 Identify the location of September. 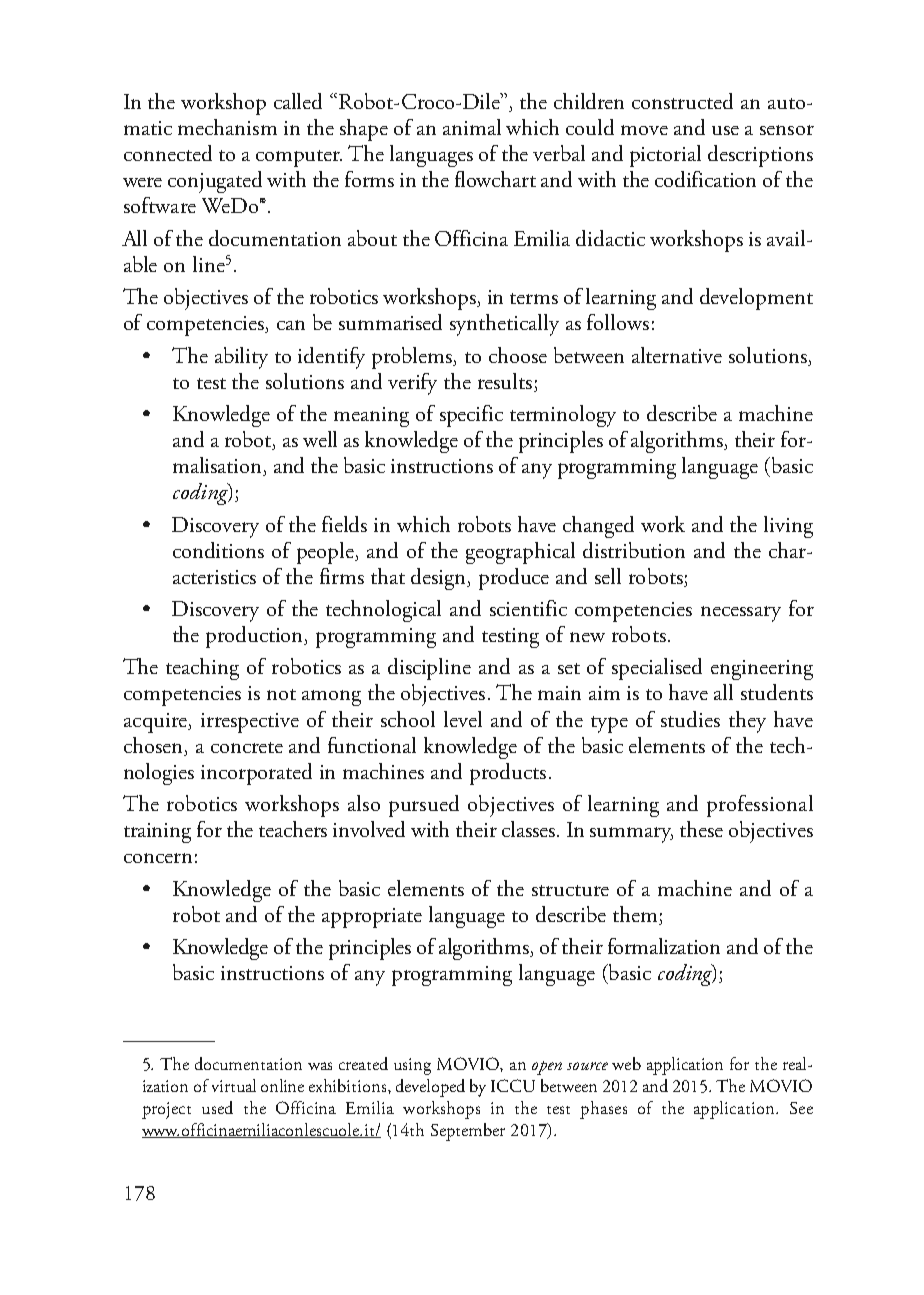
(468, 1132).
